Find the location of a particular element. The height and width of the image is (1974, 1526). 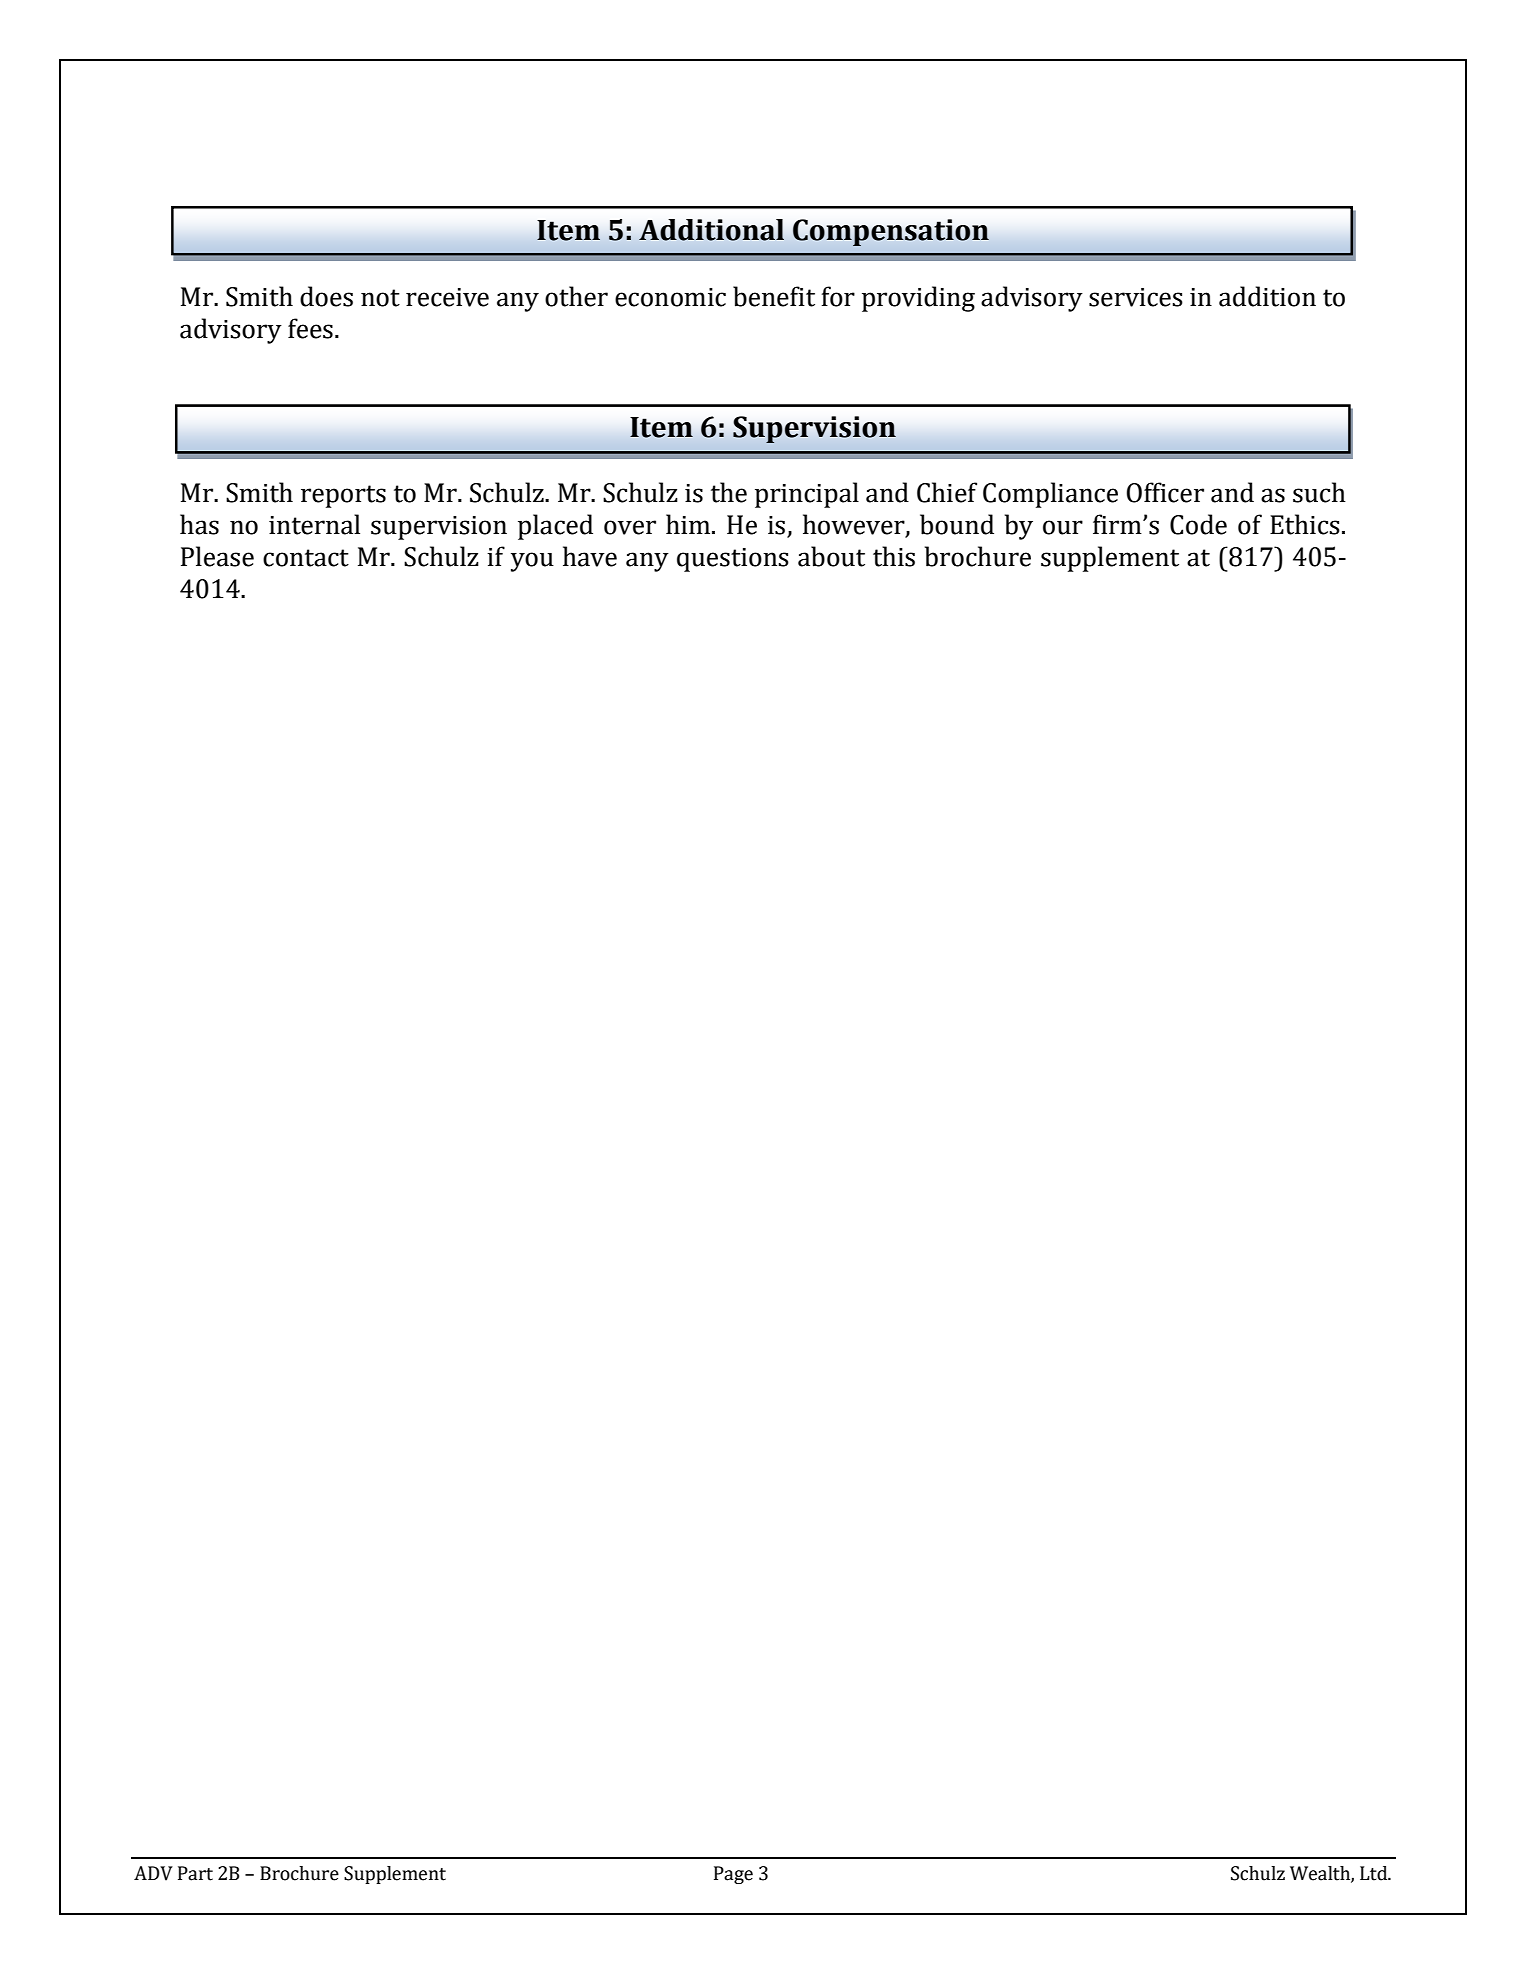

does is located at coordinates (326, 296).
